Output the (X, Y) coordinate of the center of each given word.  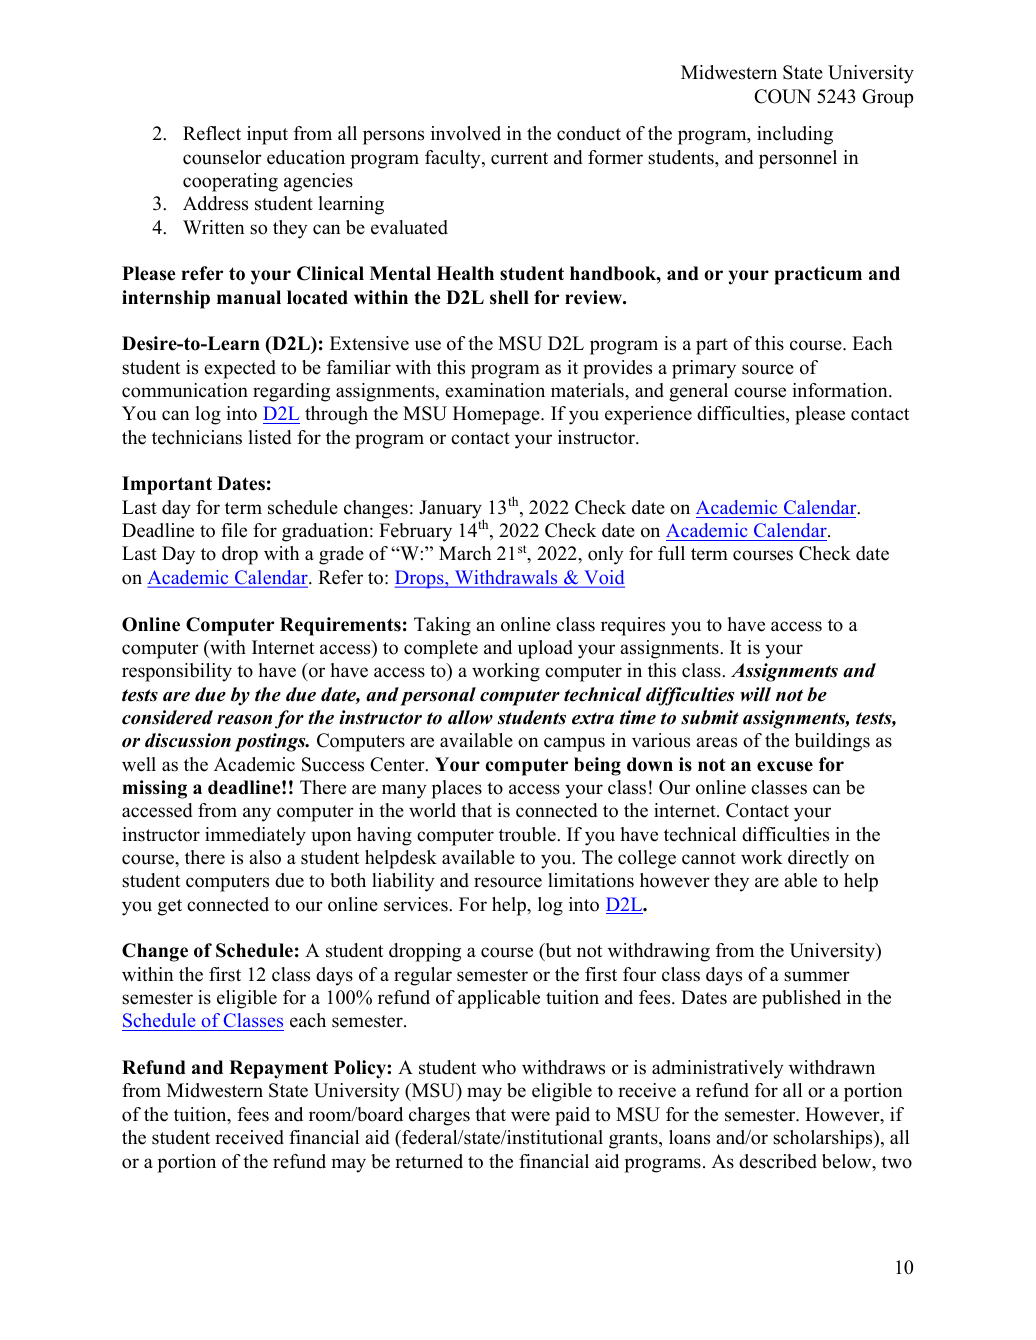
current (519, 158)
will (755, 694)
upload (545, 649)
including (795, 135)
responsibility (177, 672)
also (265, 857)
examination (495, 390)
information (841, 390)
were (530, 1116)
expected (240, 369)
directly (818, 859)
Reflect (212, 133)
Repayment (278, 1069)
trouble (528, 834)
